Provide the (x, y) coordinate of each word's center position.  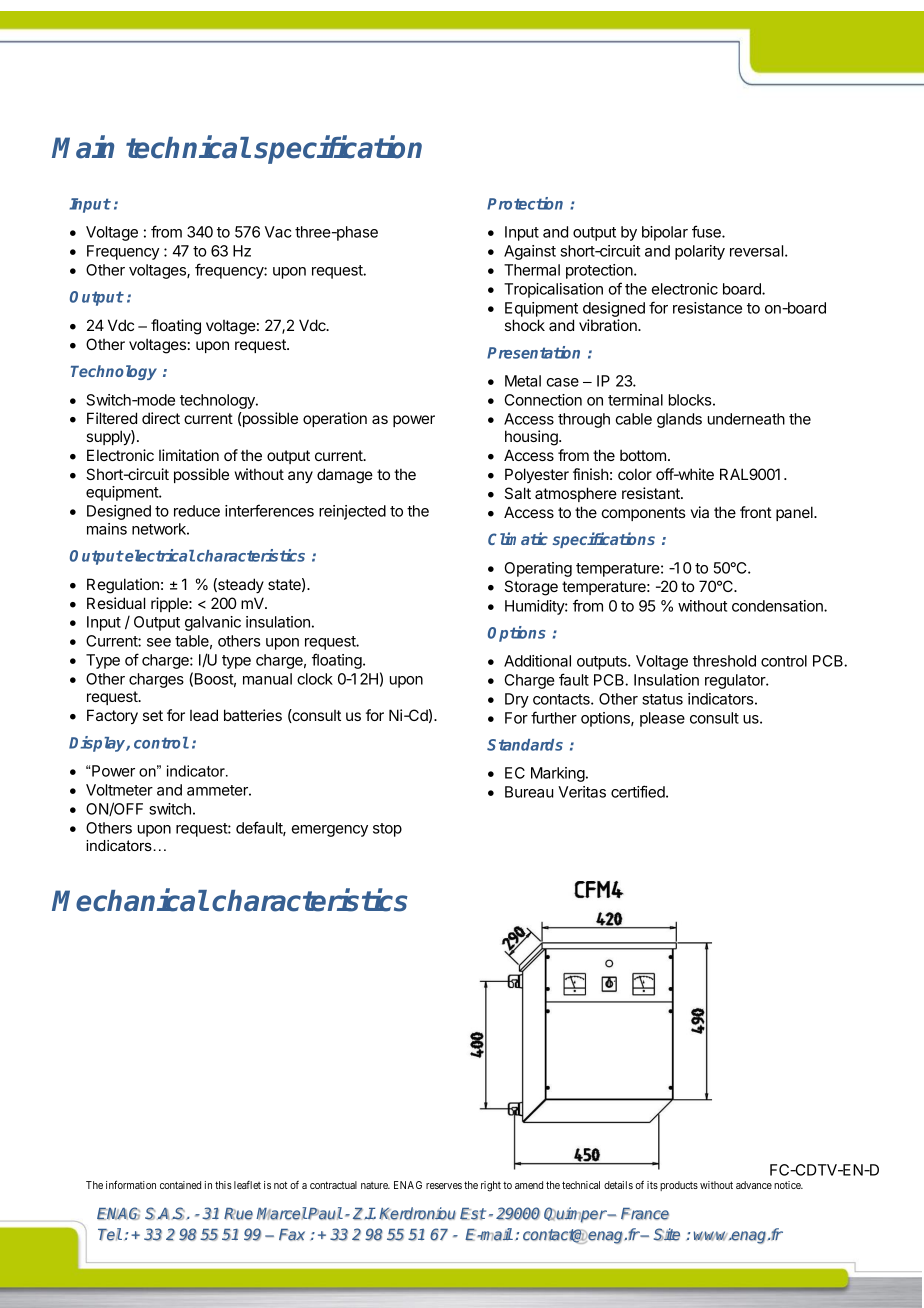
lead (204, 715)
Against (530, 252)
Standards (525, 745)
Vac (278, 232)
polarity (700, 252)
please (662, 719)
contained (180, 1185)
